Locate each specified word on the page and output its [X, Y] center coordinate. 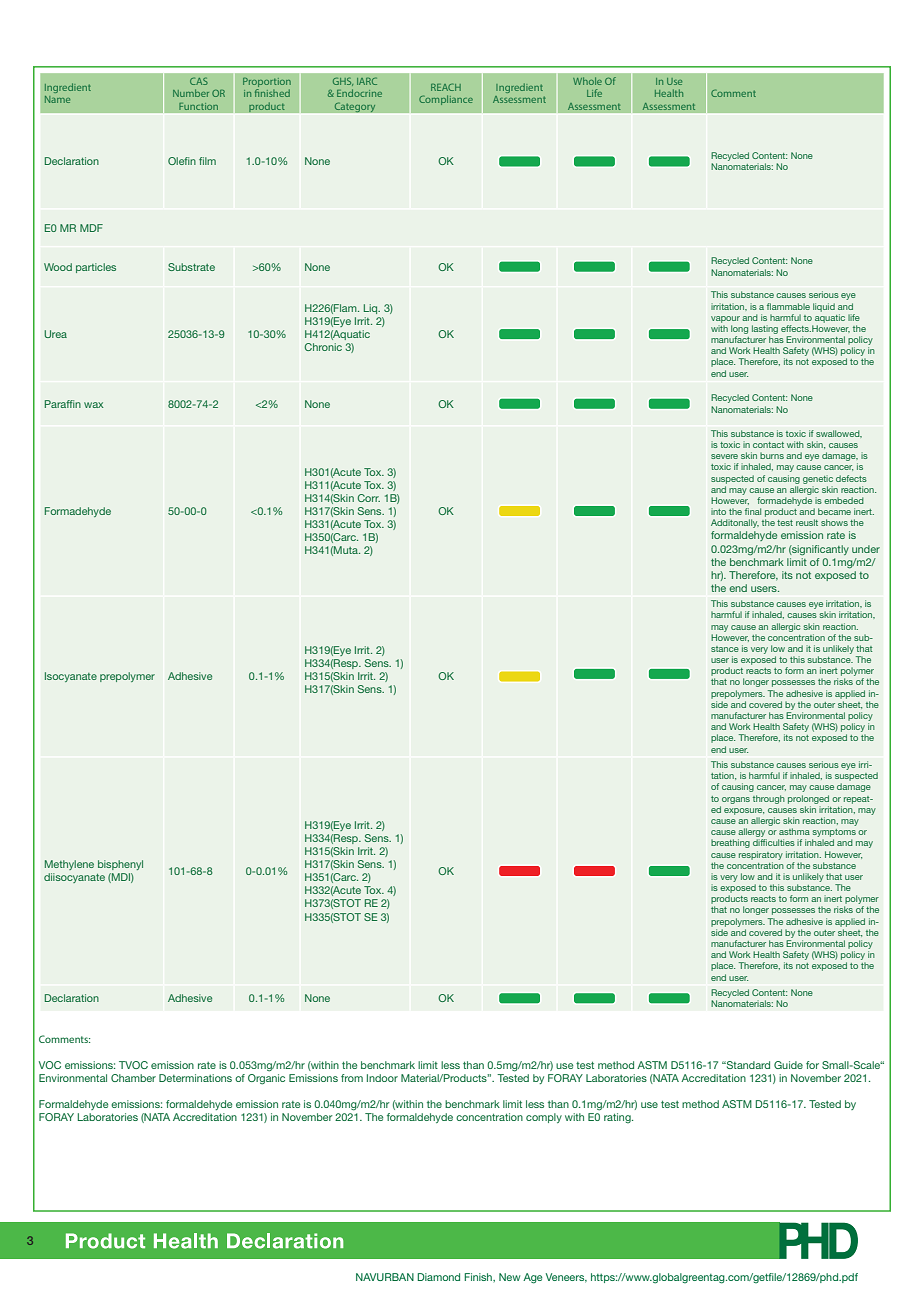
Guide [788, 1065]
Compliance [446, 100]
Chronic [323, 347]
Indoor [382, 1078]
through [769, 799]
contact [768, 445]
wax [94, 405]
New [509, 1277]
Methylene [69, 865]
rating [618, 1118]
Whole [587, 81]
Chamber [133, 1078]
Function [198, 106]
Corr [369, 498]
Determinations [195, 1078]
